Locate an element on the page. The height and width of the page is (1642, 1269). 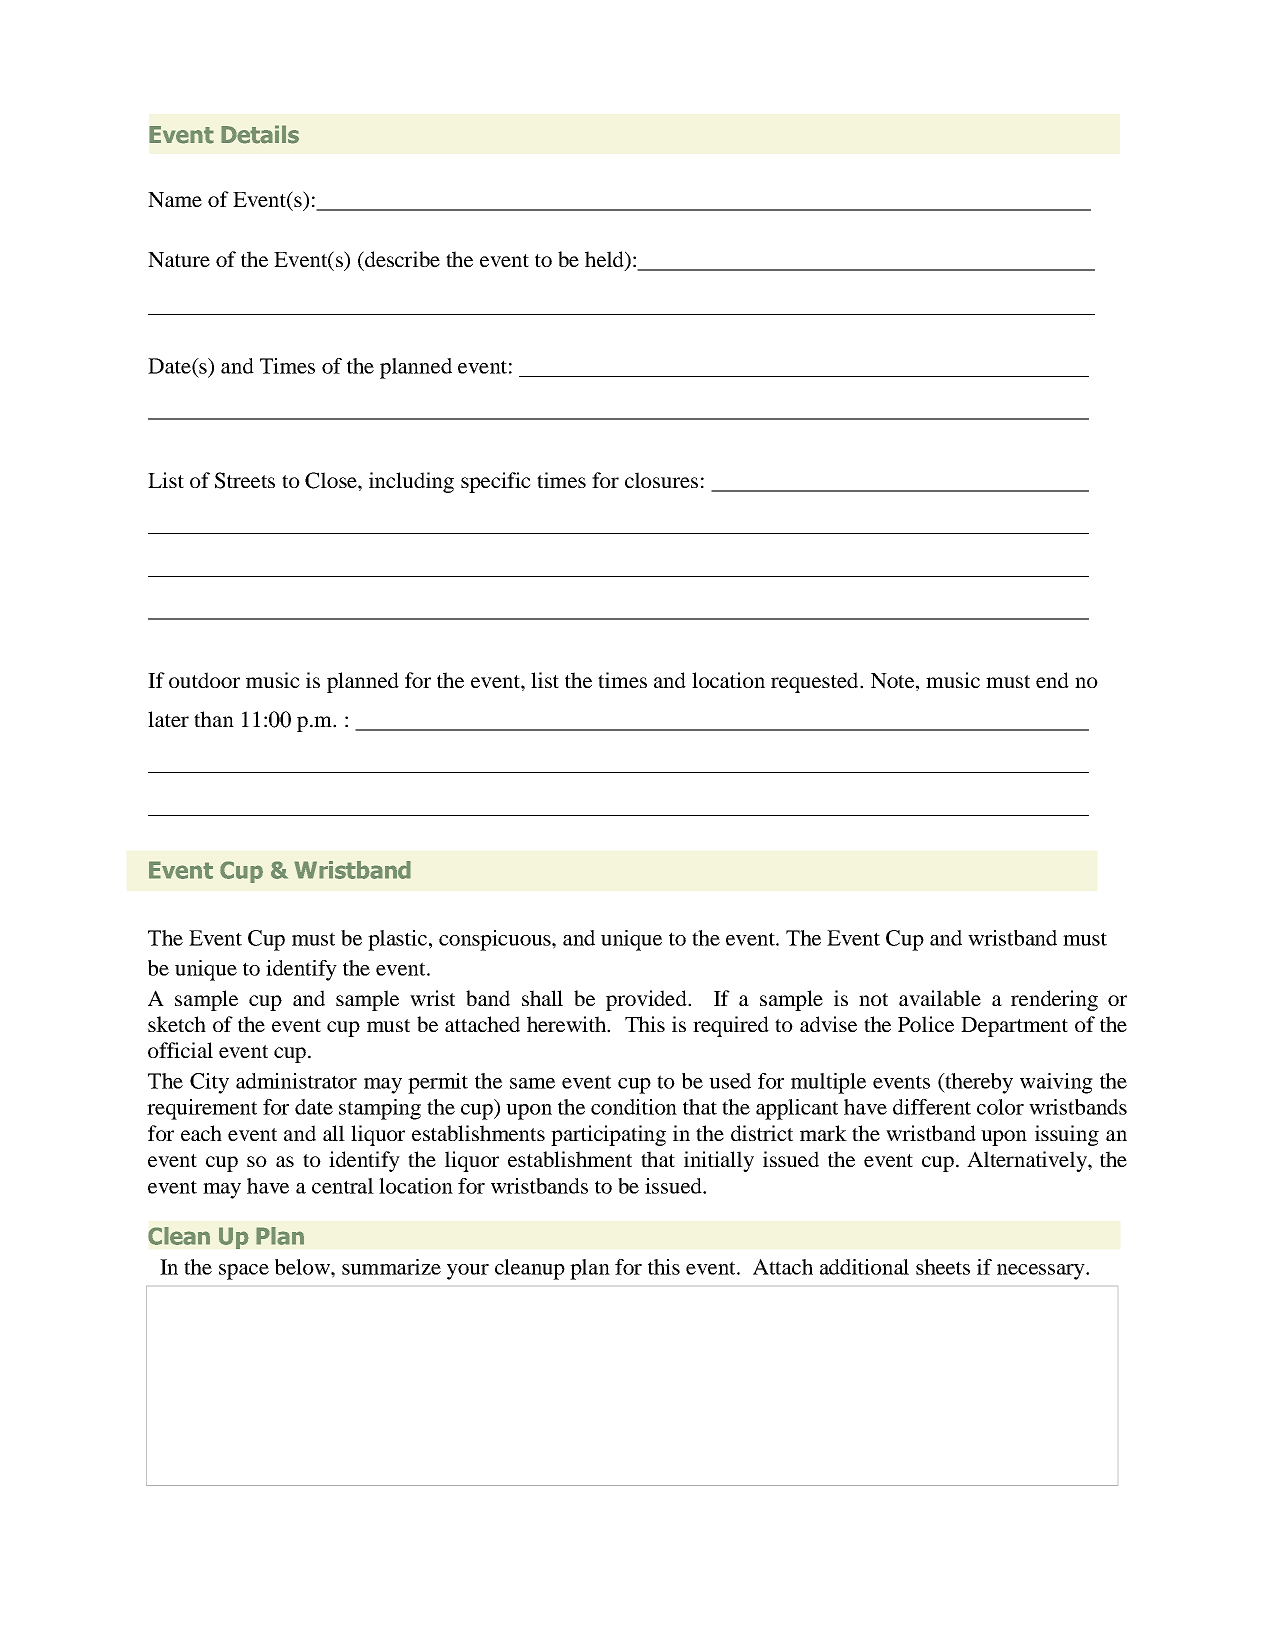
requested is located at coordinates (816, 682).
